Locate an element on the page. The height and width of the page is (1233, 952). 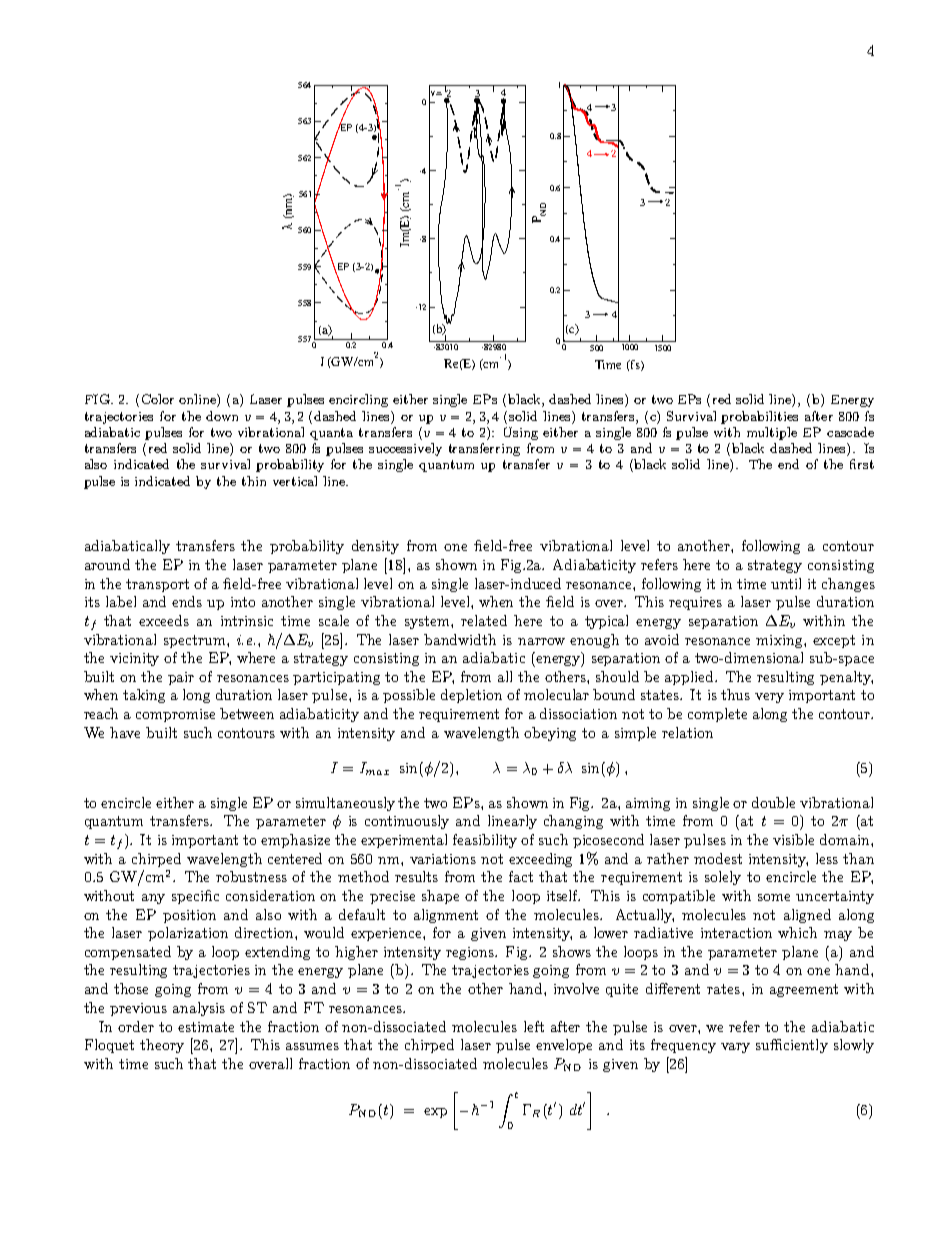
feasibility is located at coordinates (485, 841).
